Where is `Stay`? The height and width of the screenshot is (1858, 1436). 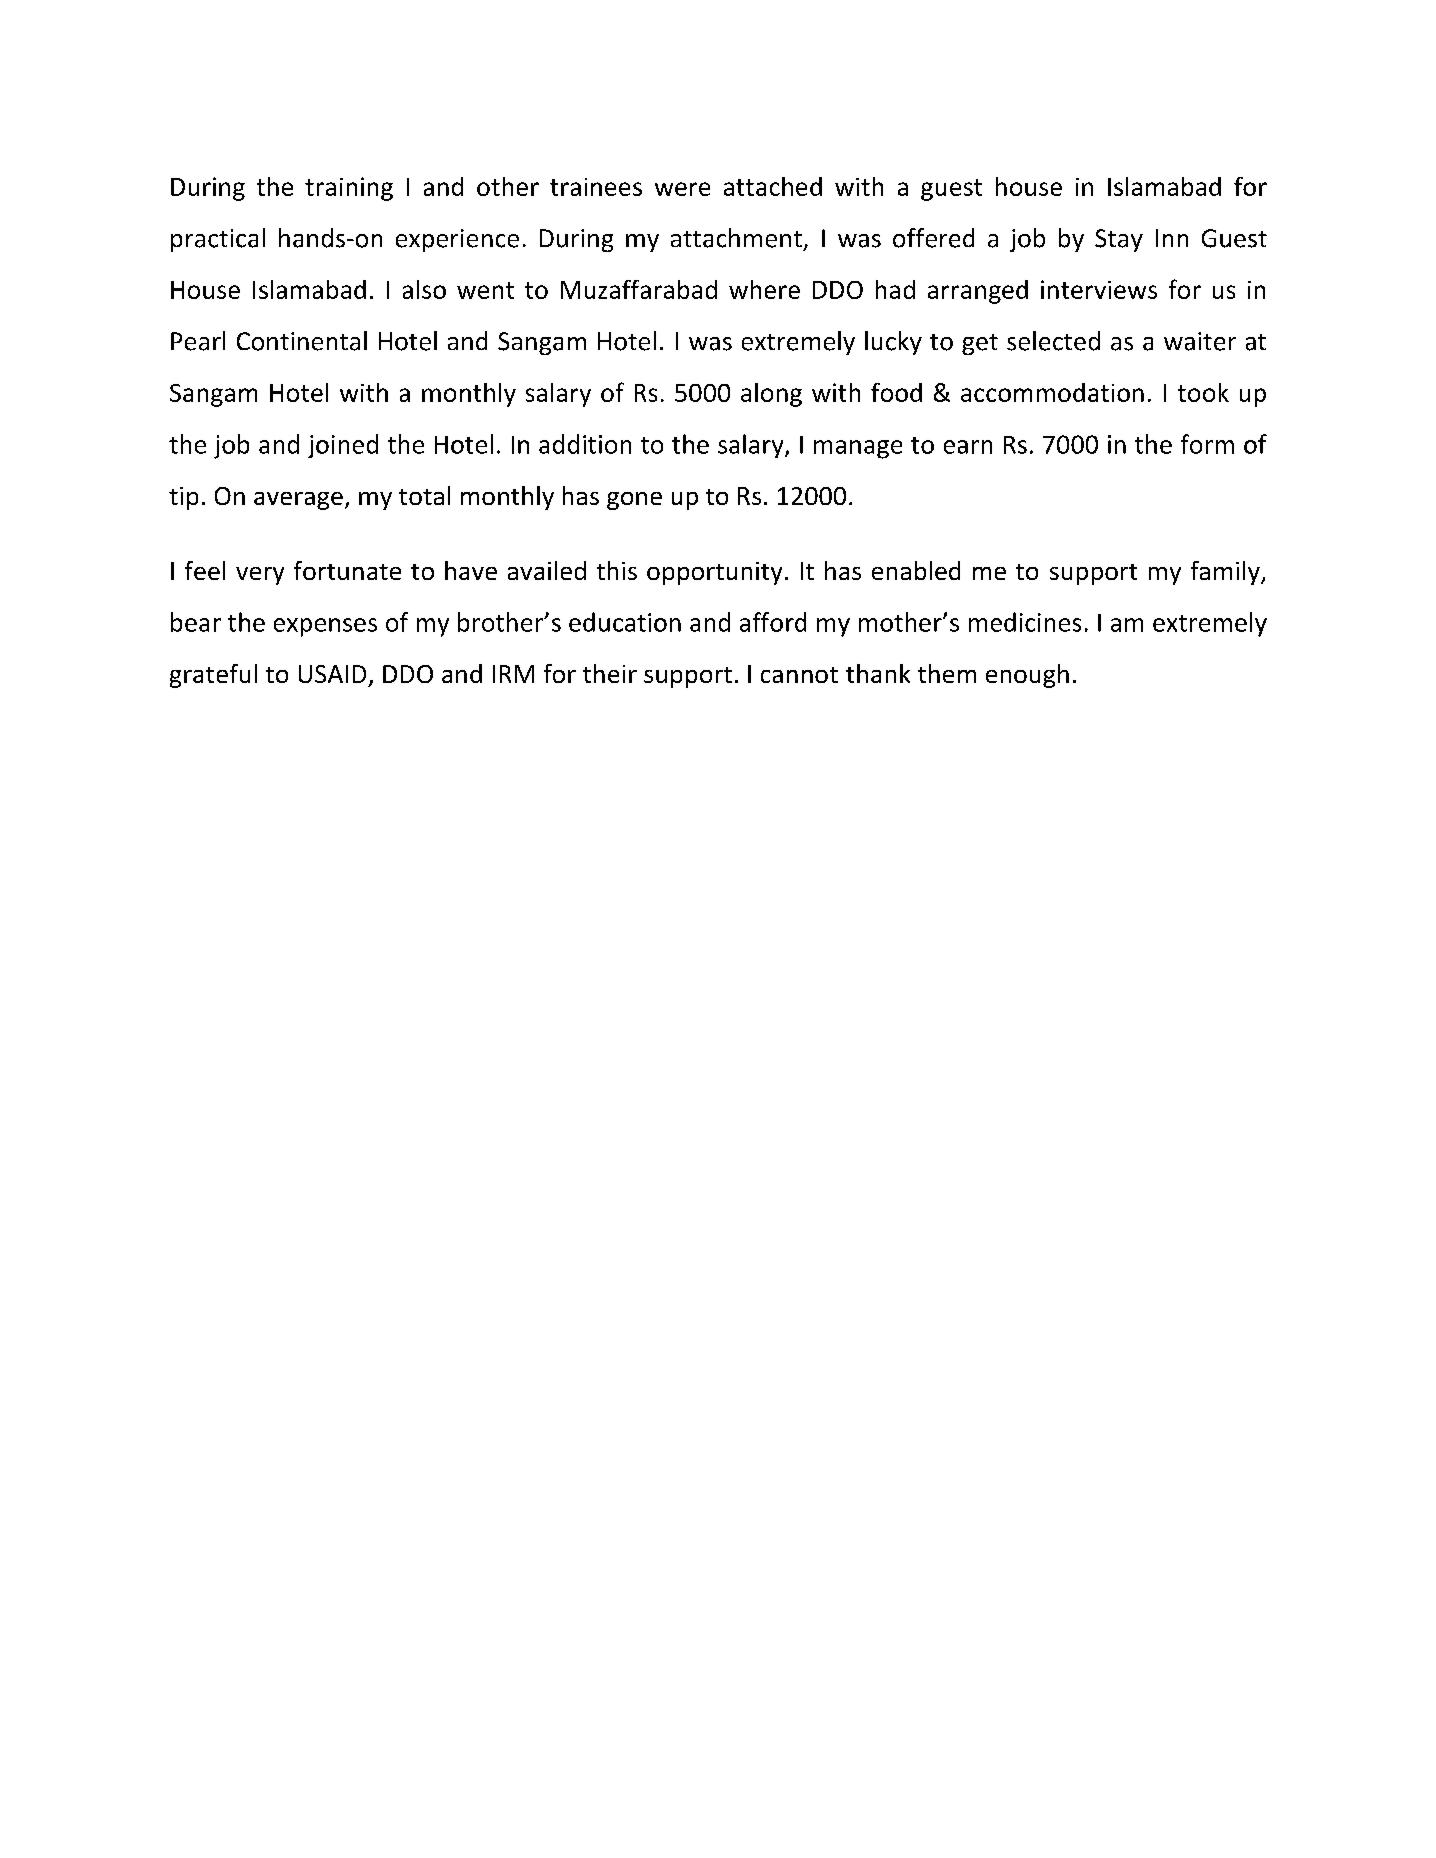 Stay is located at coordinates (1119, 240).
